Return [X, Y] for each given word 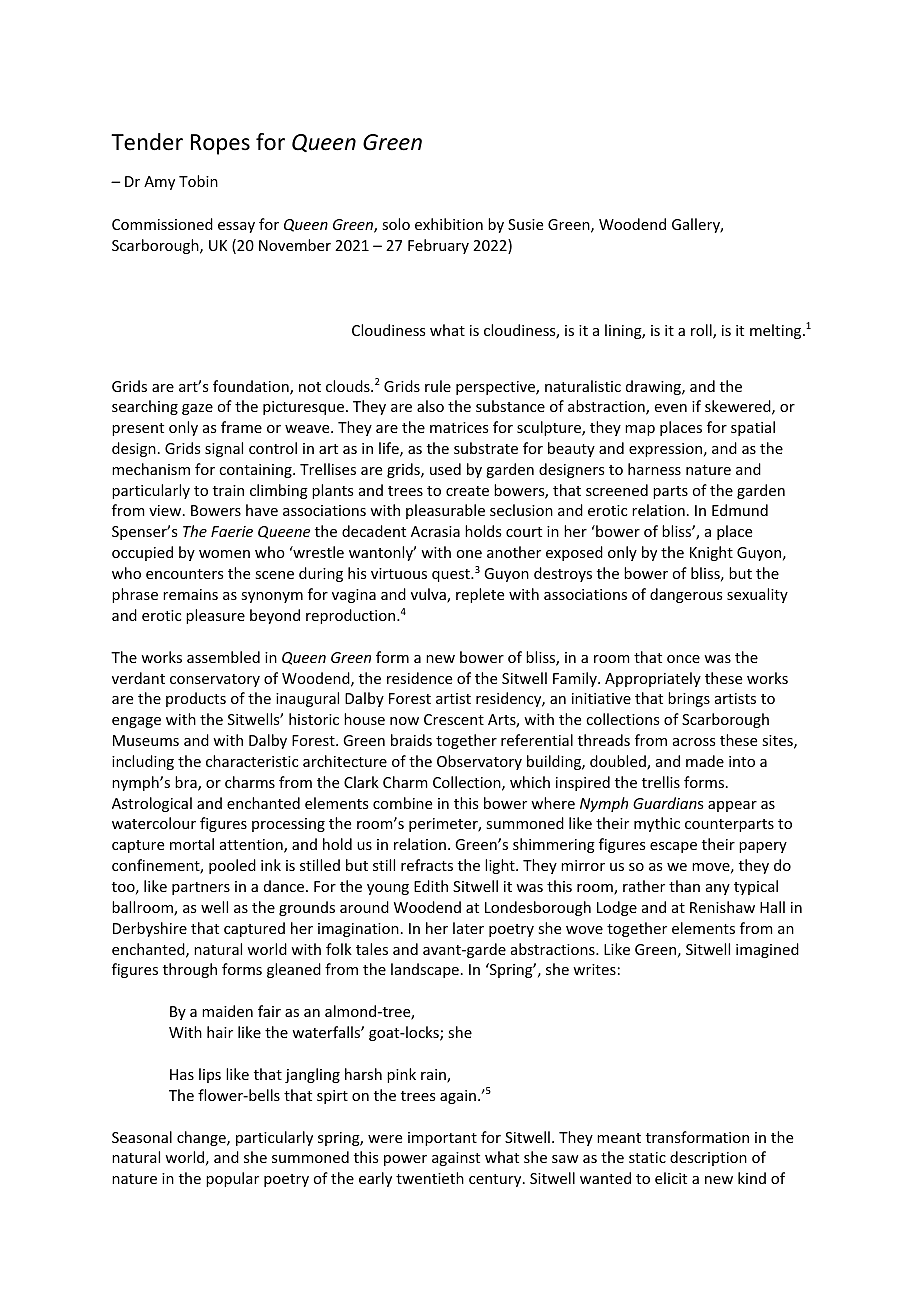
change [202, 1138]
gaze [197, 409]
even [671, 408]
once [683, 659]
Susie [525, 224]
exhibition [449, 224]
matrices [459, 427]
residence [419, 678]
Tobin [198, 181]
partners [201, 888]
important [442, 1139]
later [468, 928]
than [684, 886]
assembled [223, 657]
